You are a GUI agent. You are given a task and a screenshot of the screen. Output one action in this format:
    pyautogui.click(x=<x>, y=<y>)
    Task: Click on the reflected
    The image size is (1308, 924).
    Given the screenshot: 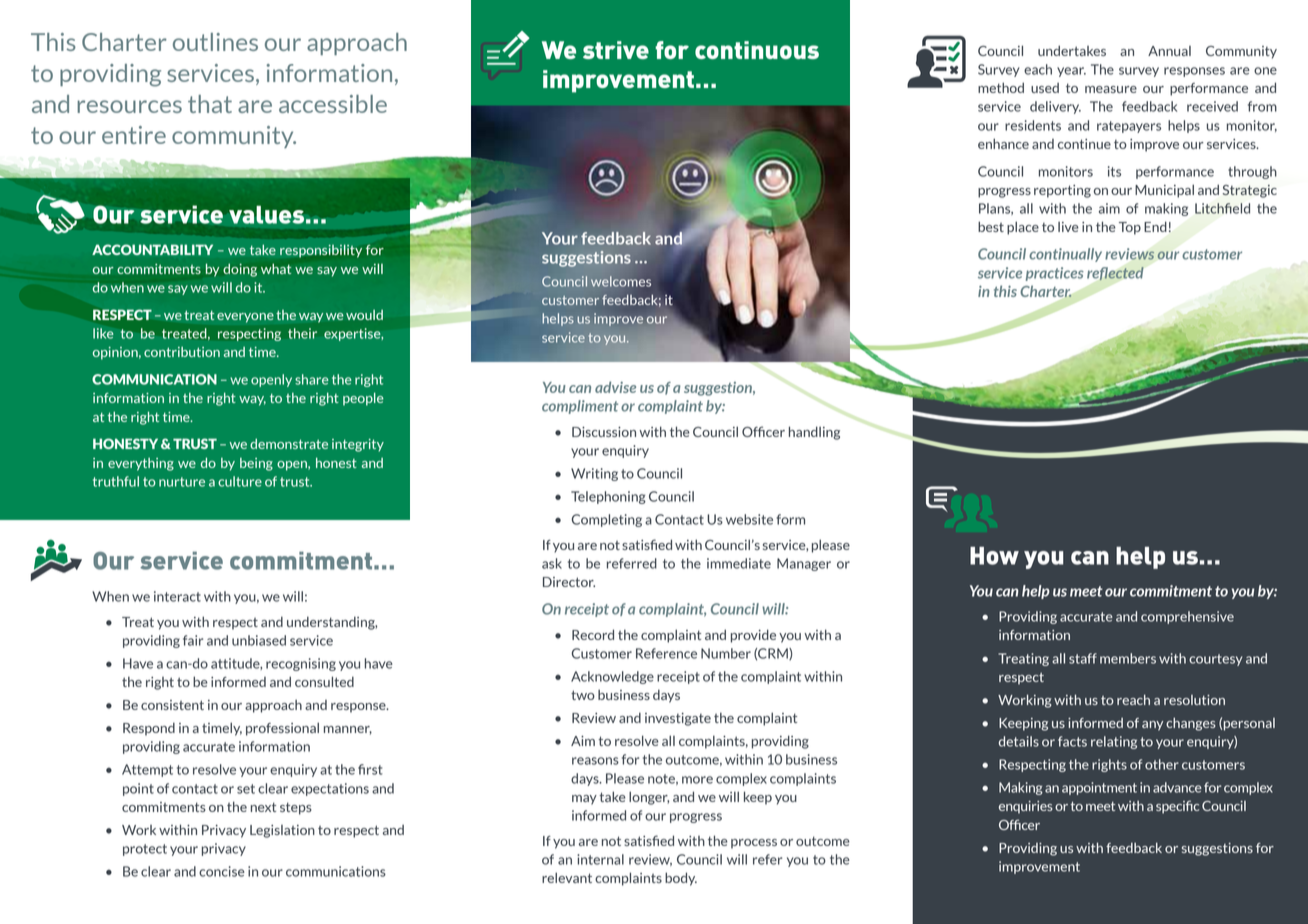 What is the action you would take?
    pyautogui.click(x=1115, y=274)
